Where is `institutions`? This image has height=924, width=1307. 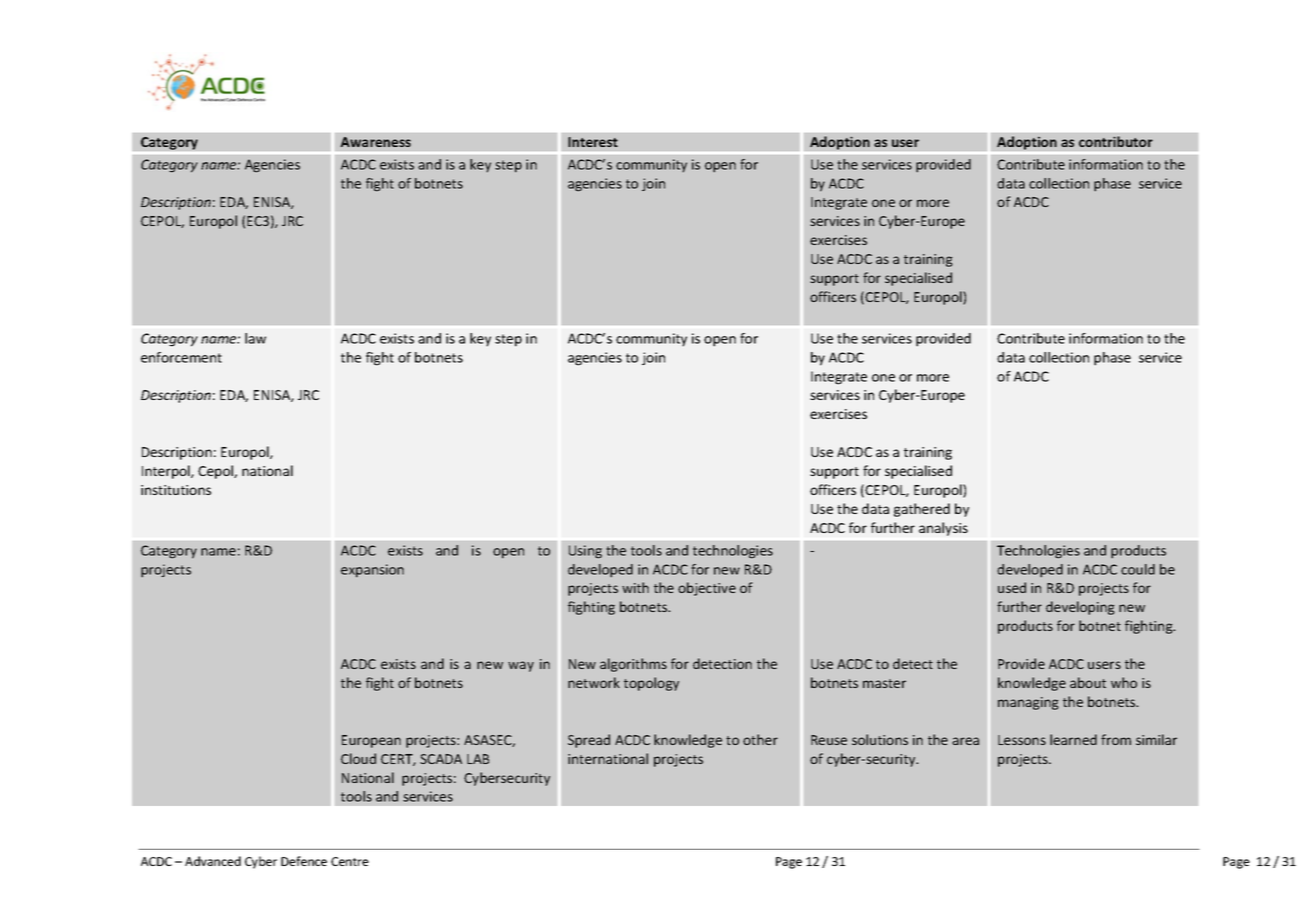
institutions is located at coordinates (176, 490).
